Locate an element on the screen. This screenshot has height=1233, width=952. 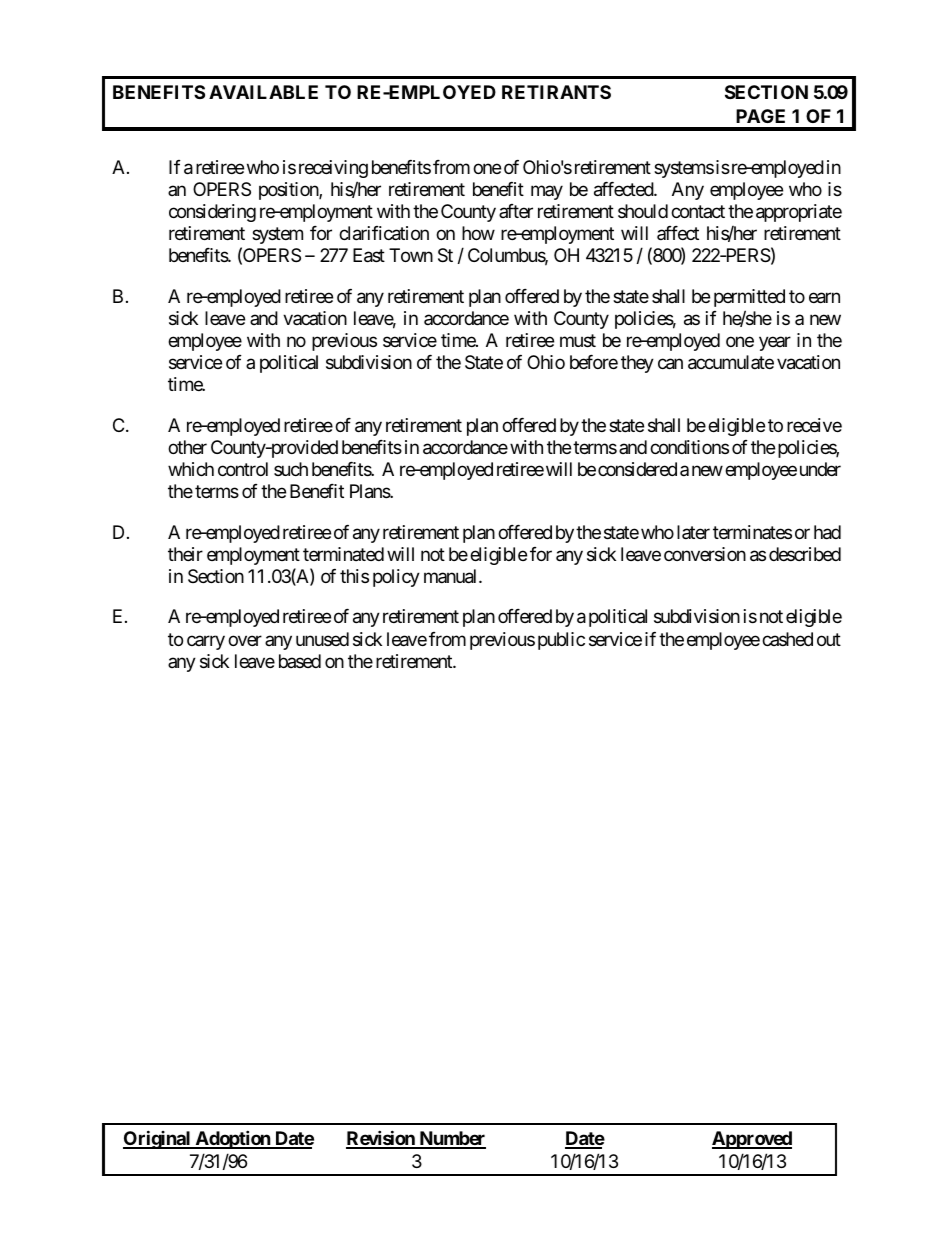
Adoption is located at coordinates (232, 1139).
